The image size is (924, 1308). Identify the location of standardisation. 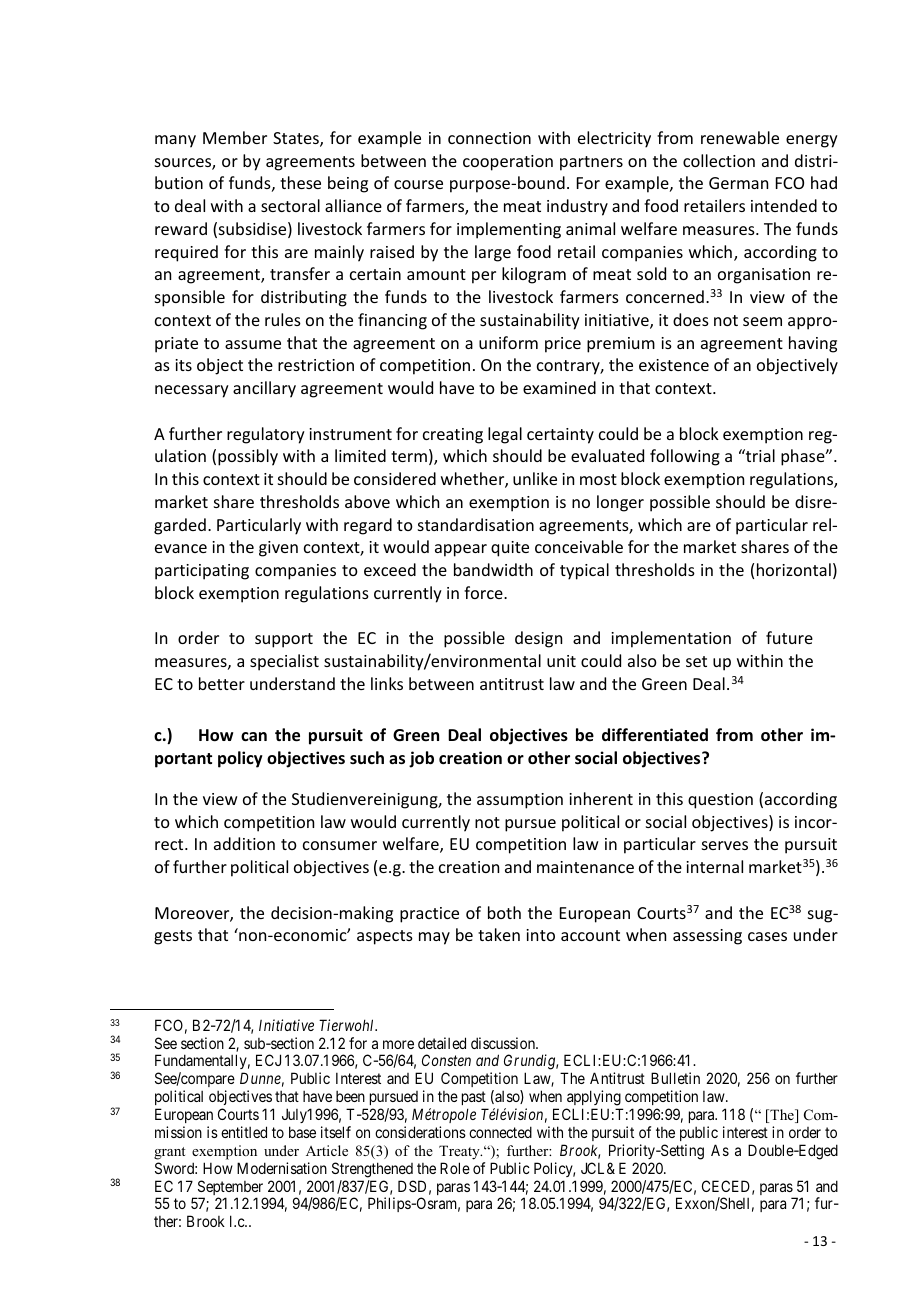
(476, 524).
